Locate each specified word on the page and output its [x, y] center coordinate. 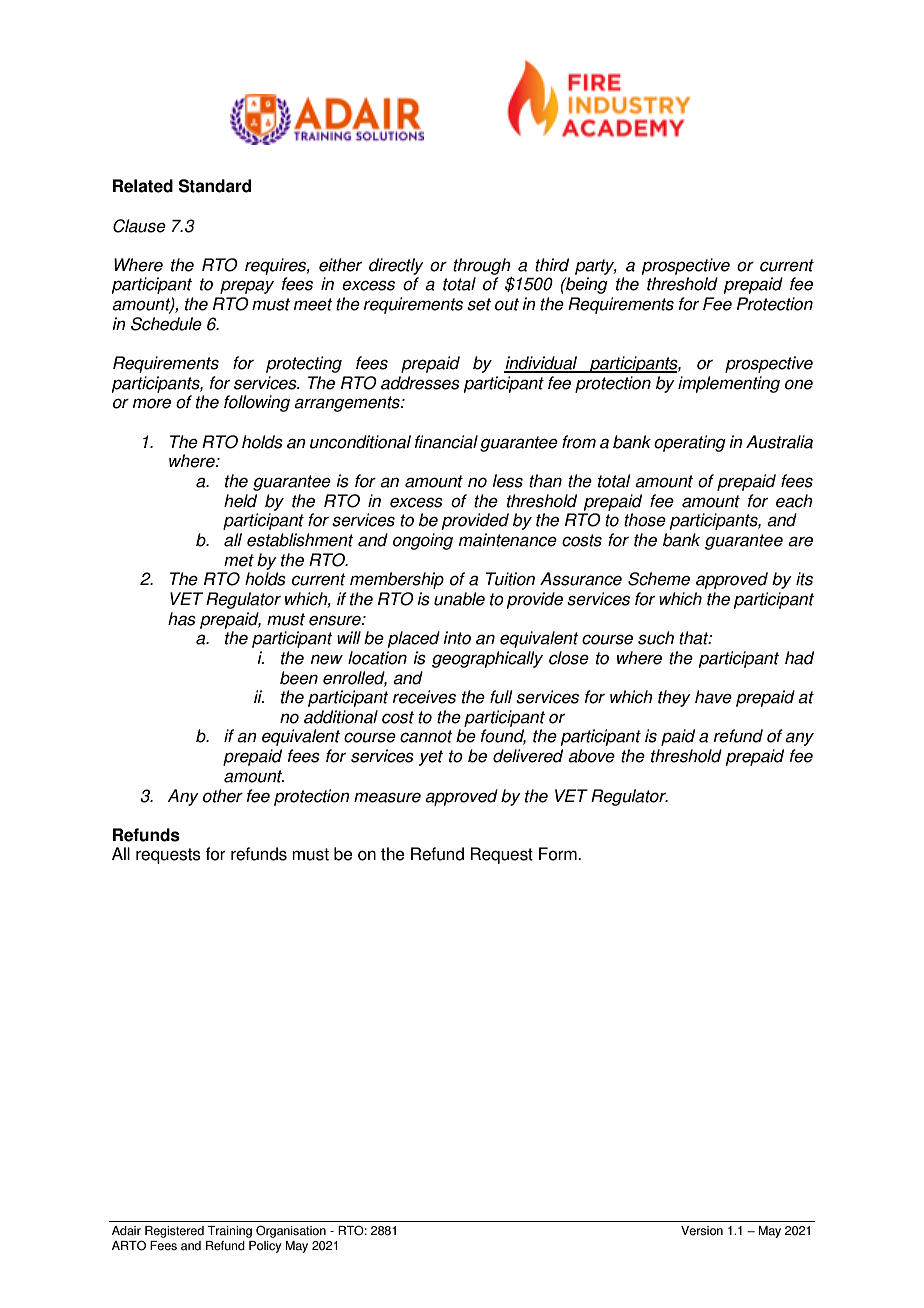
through [482, 266]
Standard [215, 186]
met [239, 560]
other [223, 796]
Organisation [291, 1231]
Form [559, 854]
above [591, 756]
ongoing [423, 541]
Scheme [659, 579]
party [596, 267]
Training [230, 1232]
